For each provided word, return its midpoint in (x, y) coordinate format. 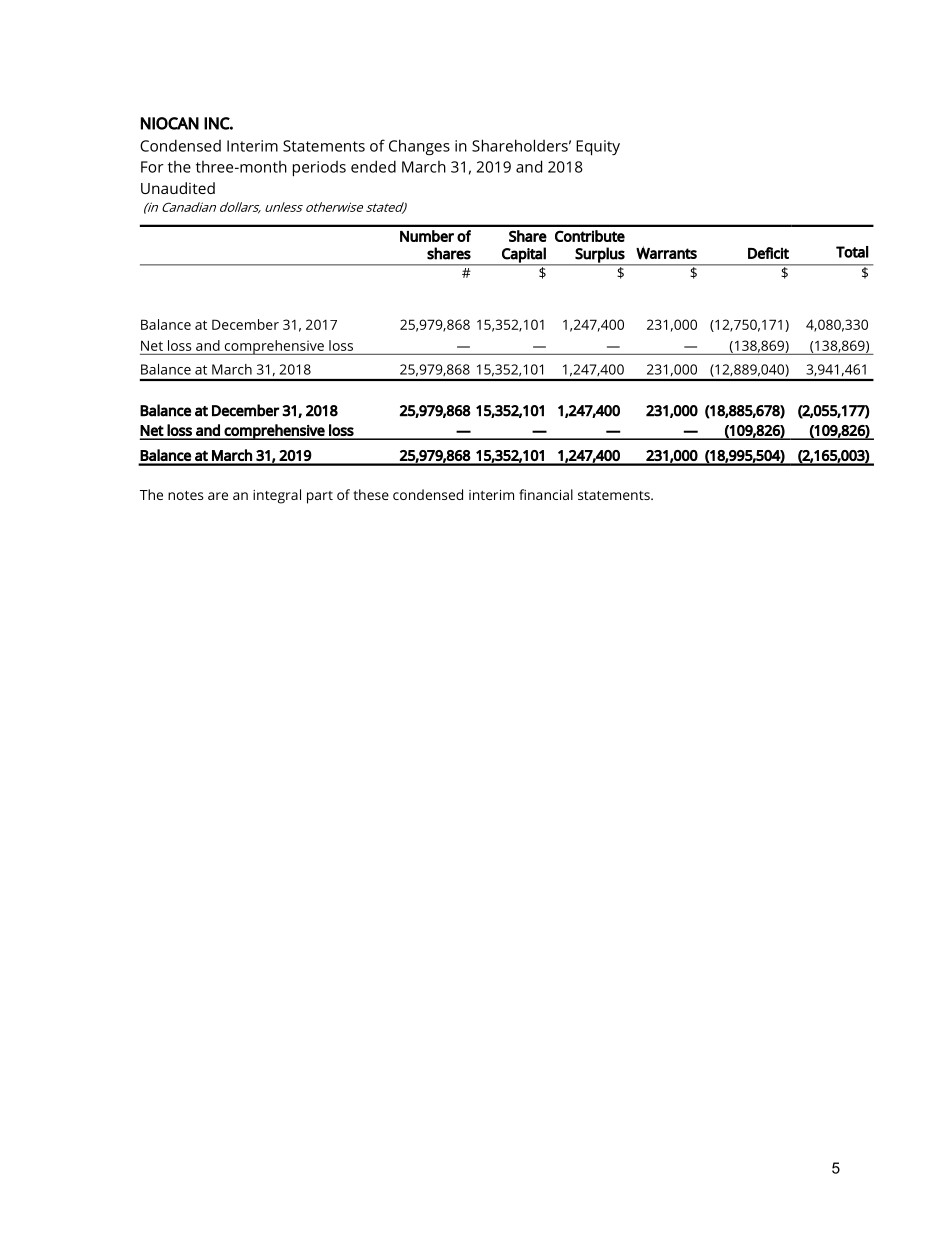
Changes (419, 147)
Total (852, 252)
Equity (598, 148)
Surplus (600, 256)
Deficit (768, 253)
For (152, 167)
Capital (524, 256)
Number (427, 236)
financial (546, 494)
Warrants (666, 253)
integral (277, 496)
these (371, 494)
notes (185, 495)
